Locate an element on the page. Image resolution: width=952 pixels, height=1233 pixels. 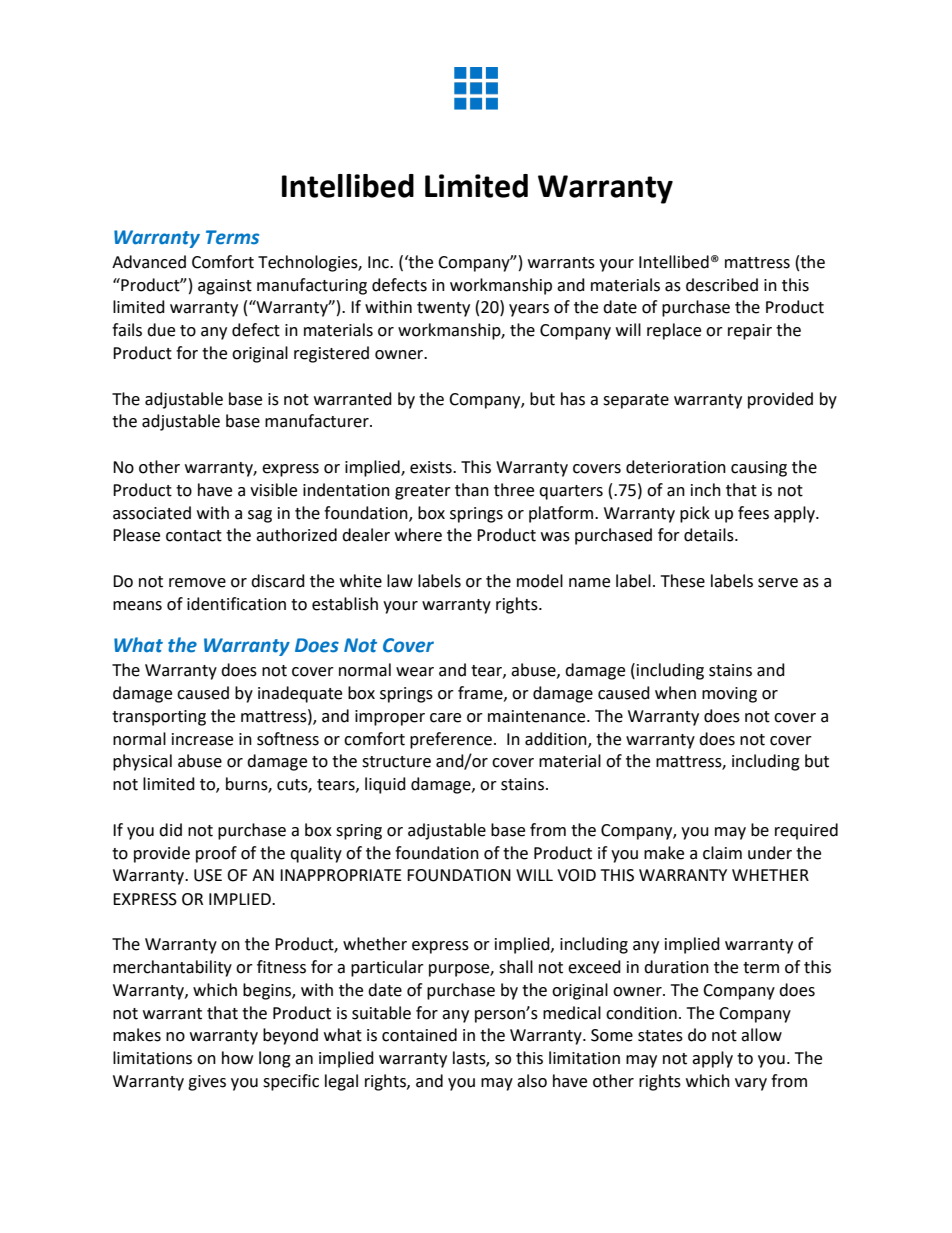
moving is located at coordinates (729, 695).
